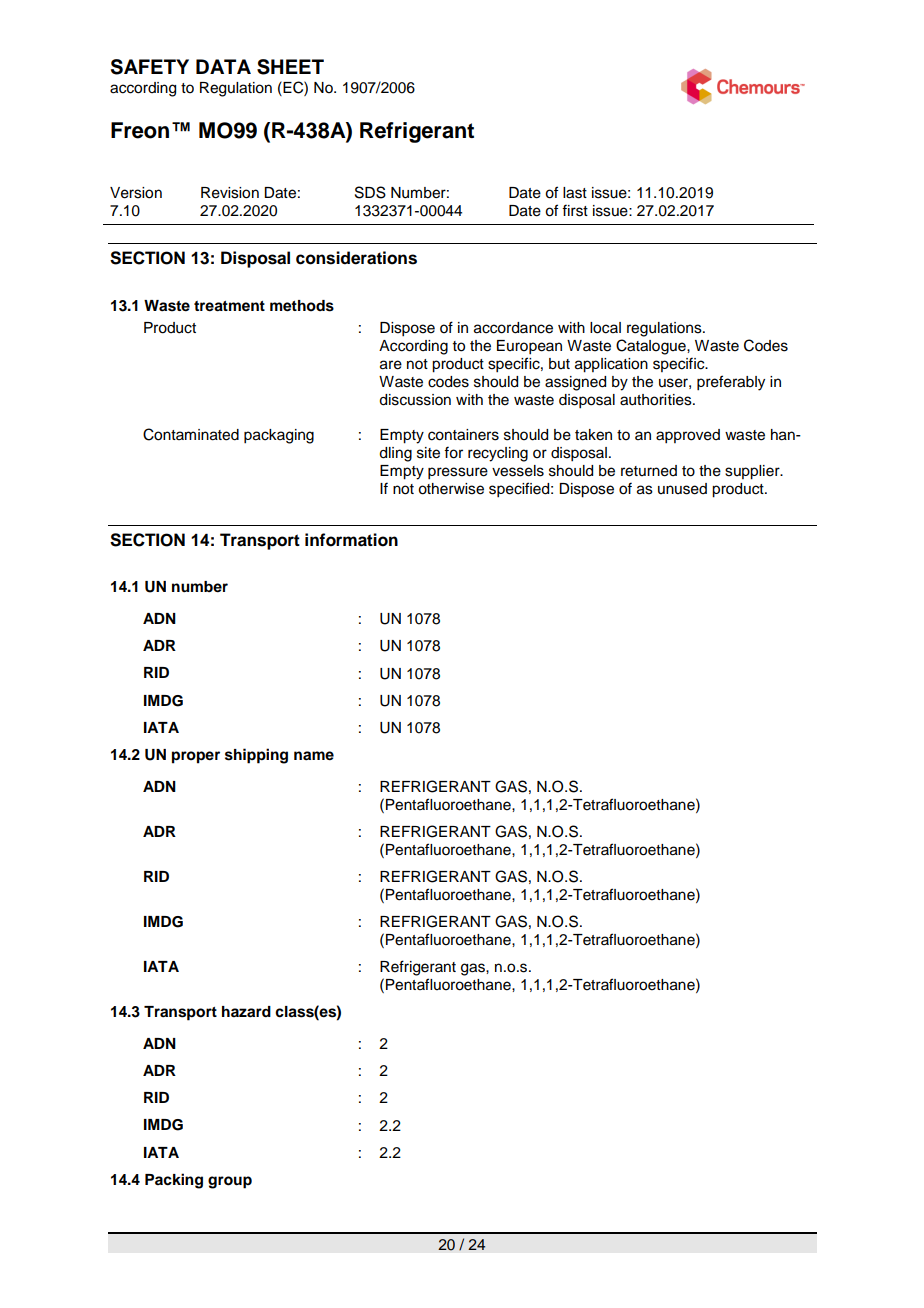 This page has width=924, height=1308. I want to click on returned, so click(649, 471).
